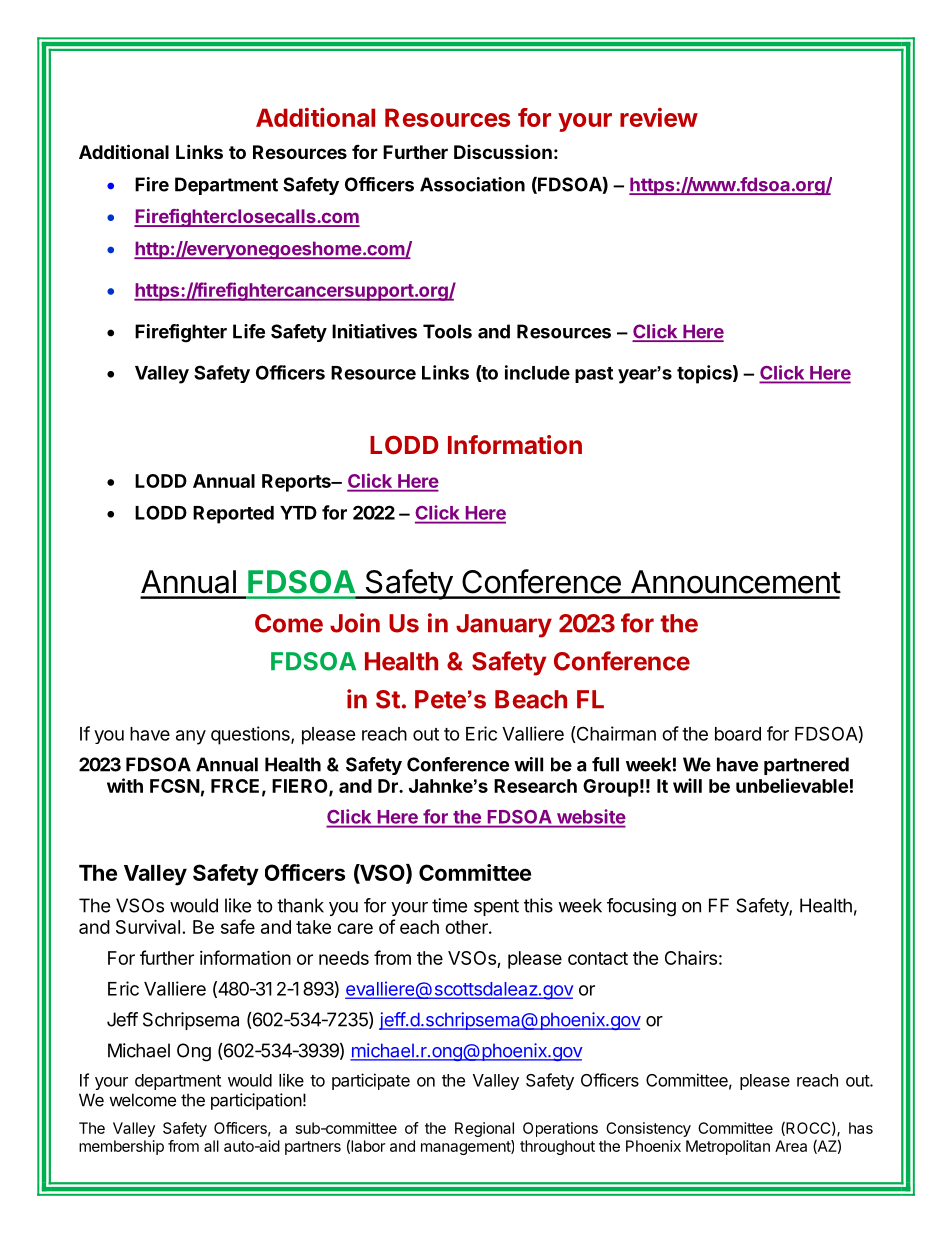 The image size is (952, 1233). I want to click on include, so click(537, 372).
